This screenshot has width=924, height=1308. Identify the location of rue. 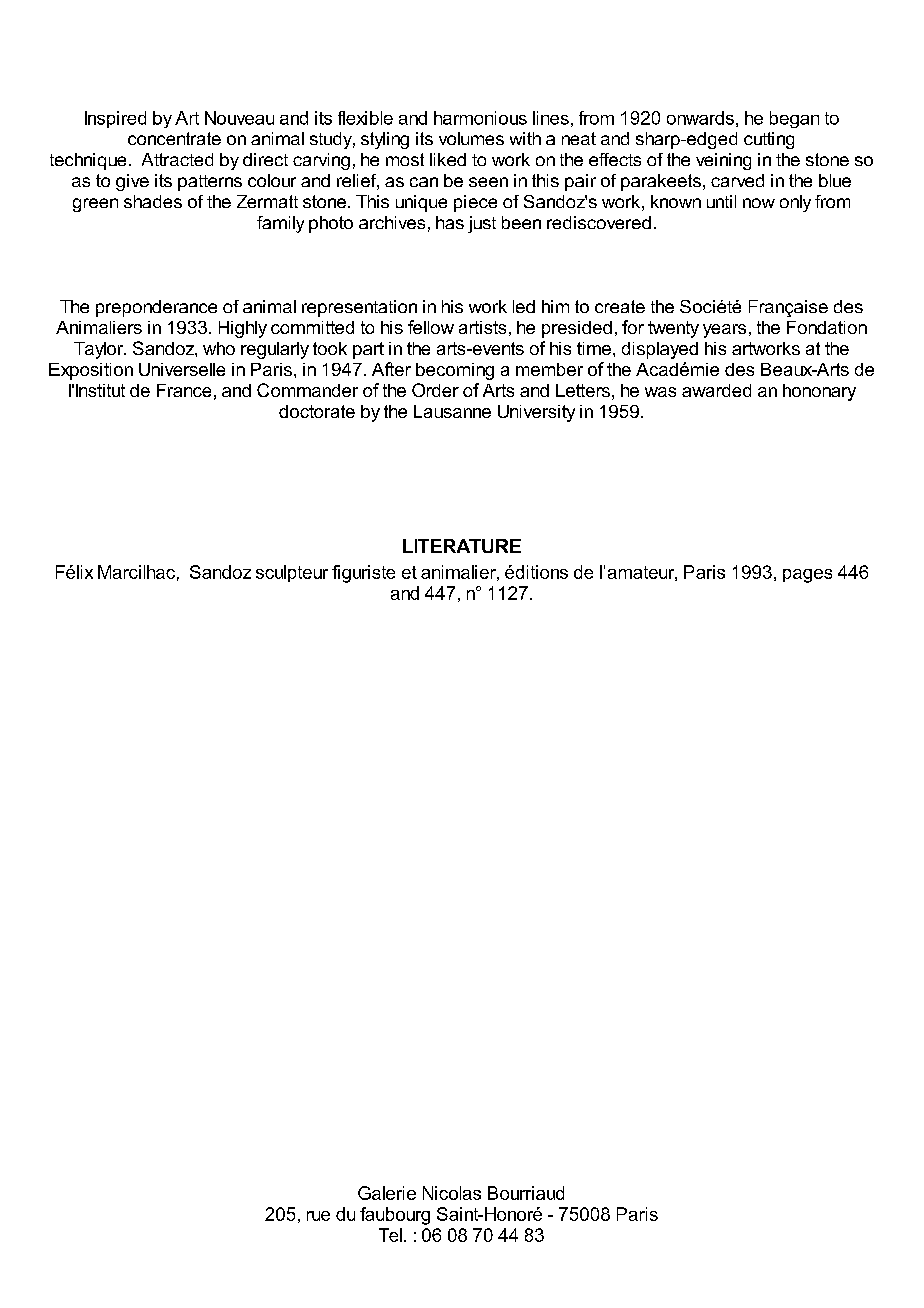
(318, 1216).
